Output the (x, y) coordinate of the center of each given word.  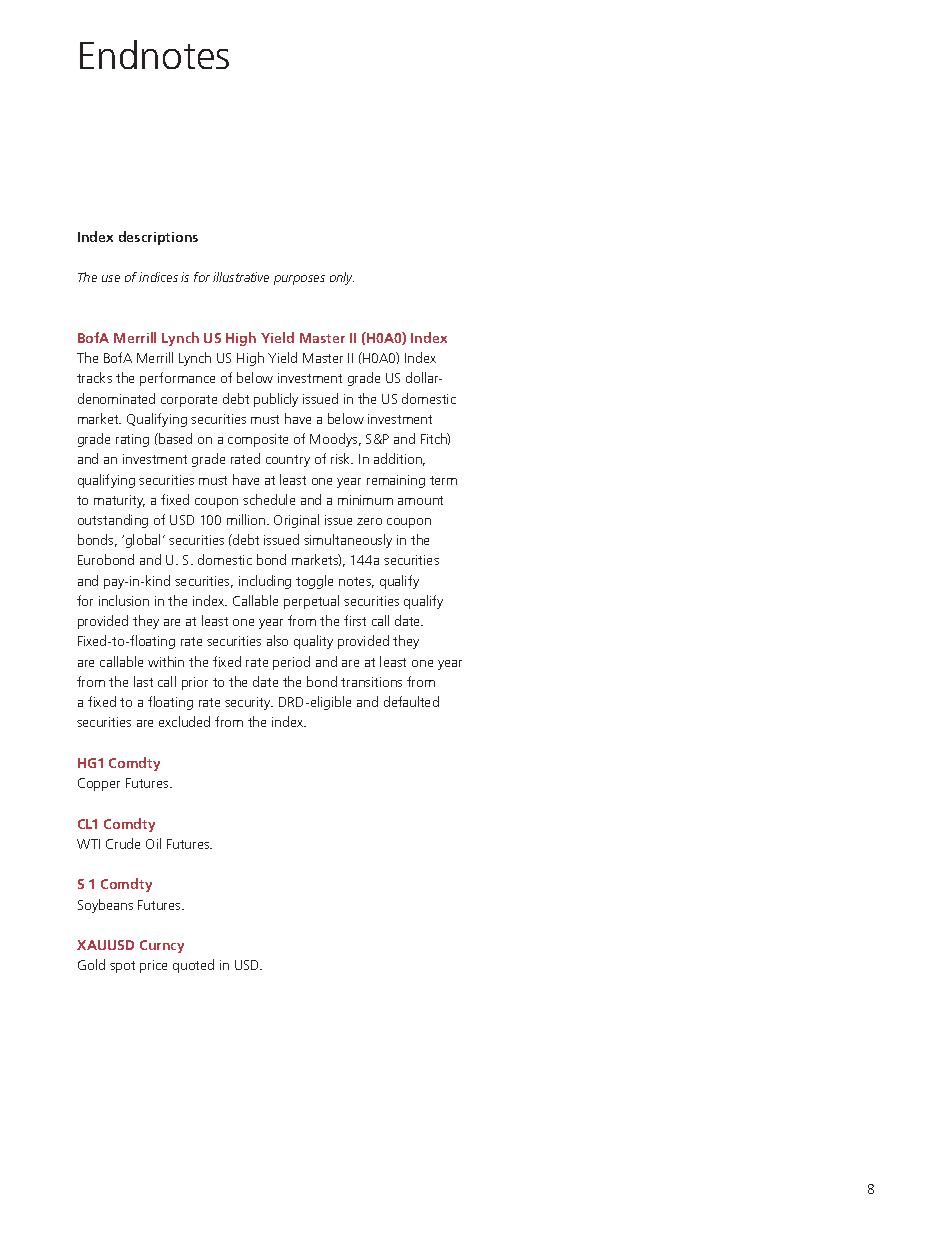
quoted (193, 966)
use (111, 278)
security (249, 703)
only (342, 278)
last (143, 681)
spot (122, 967)
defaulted (411, 701)
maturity (119, 501)
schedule (269, 499)
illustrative (241, 277)
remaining (396, 481)
